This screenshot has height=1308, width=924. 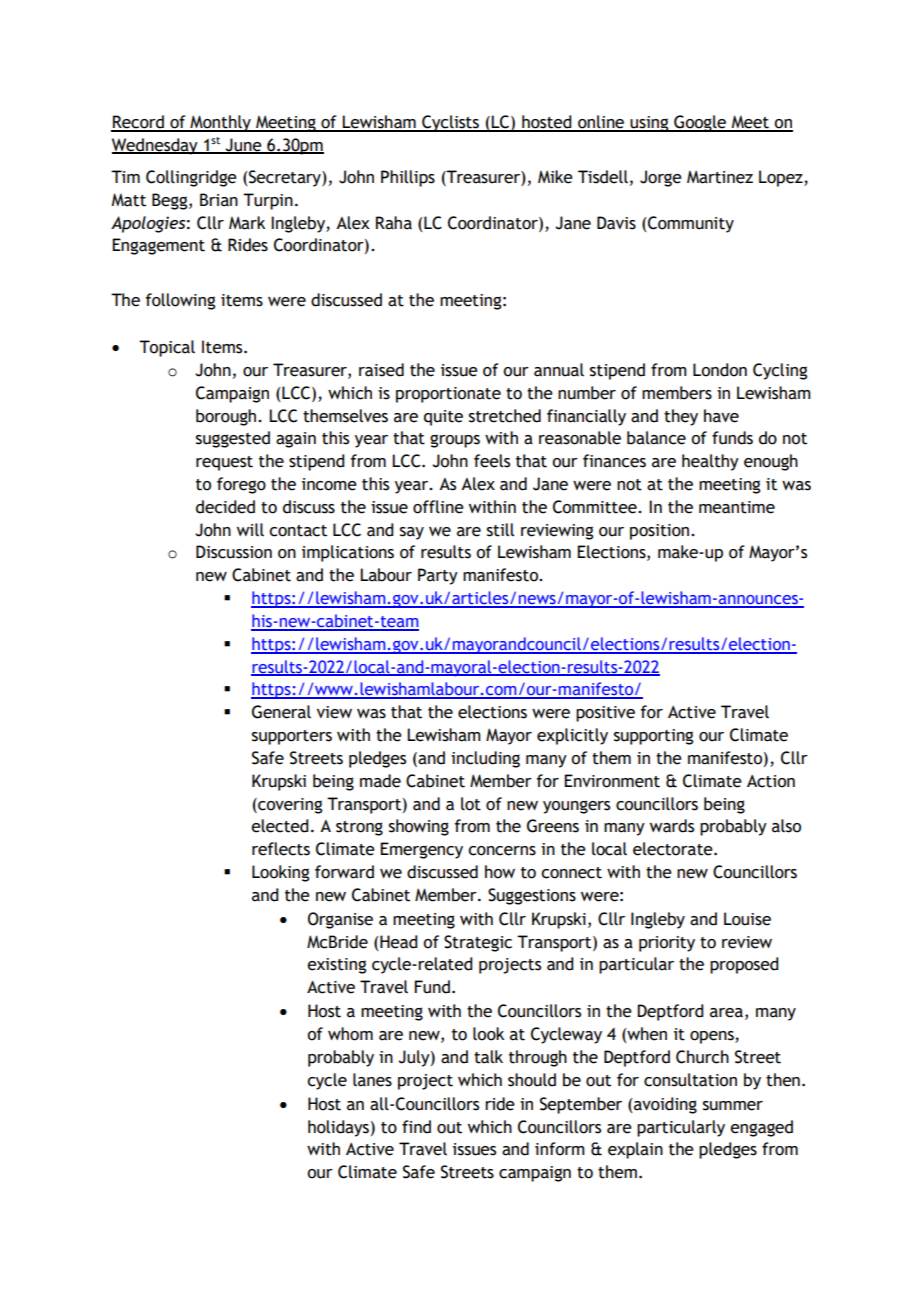 I want to click on Cyclists, so click(x=450, y=123).
